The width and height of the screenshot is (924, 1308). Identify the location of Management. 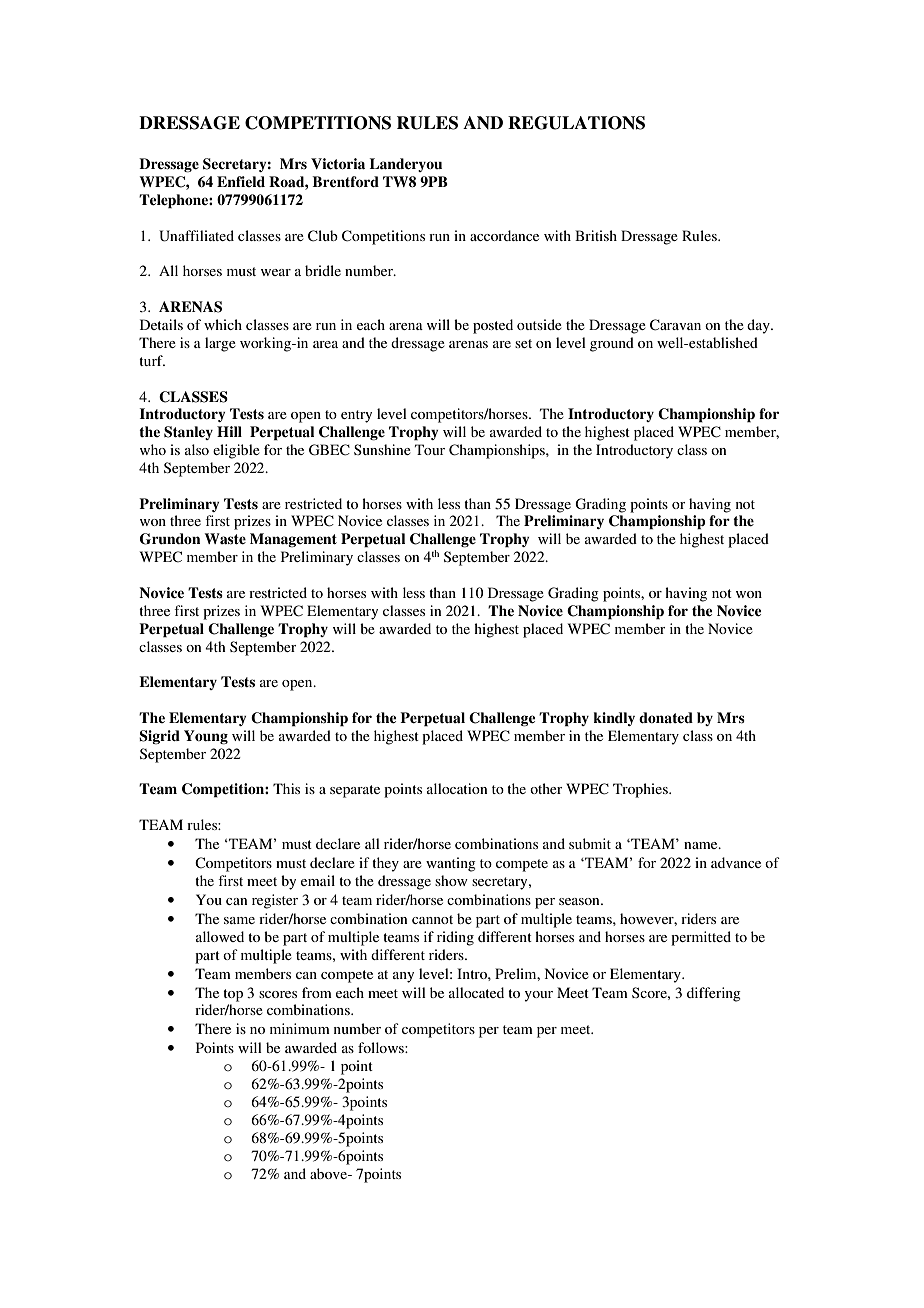
(293, 540).
